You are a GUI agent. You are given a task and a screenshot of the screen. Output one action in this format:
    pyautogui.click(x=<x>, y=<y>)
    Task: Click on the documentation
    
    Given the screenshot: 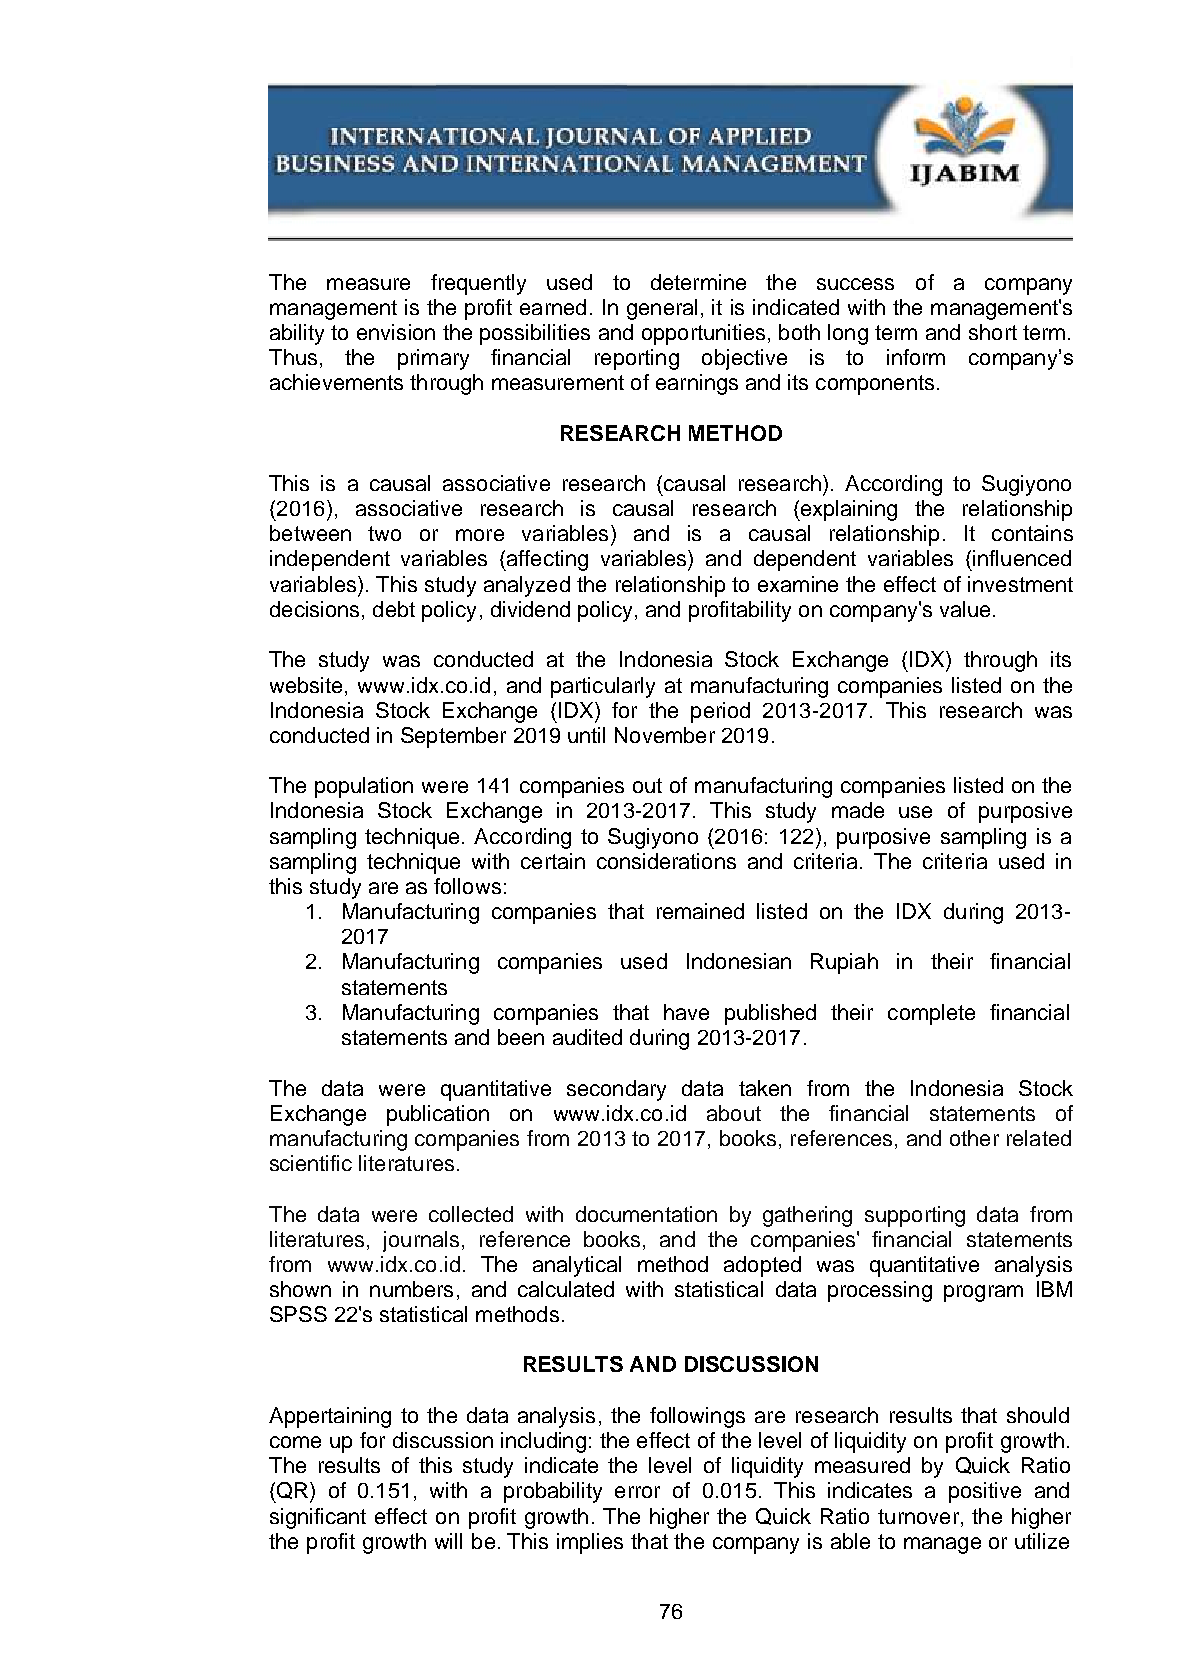 What is the action you would take?
    pyautogui.click(x=646, y=1214)
